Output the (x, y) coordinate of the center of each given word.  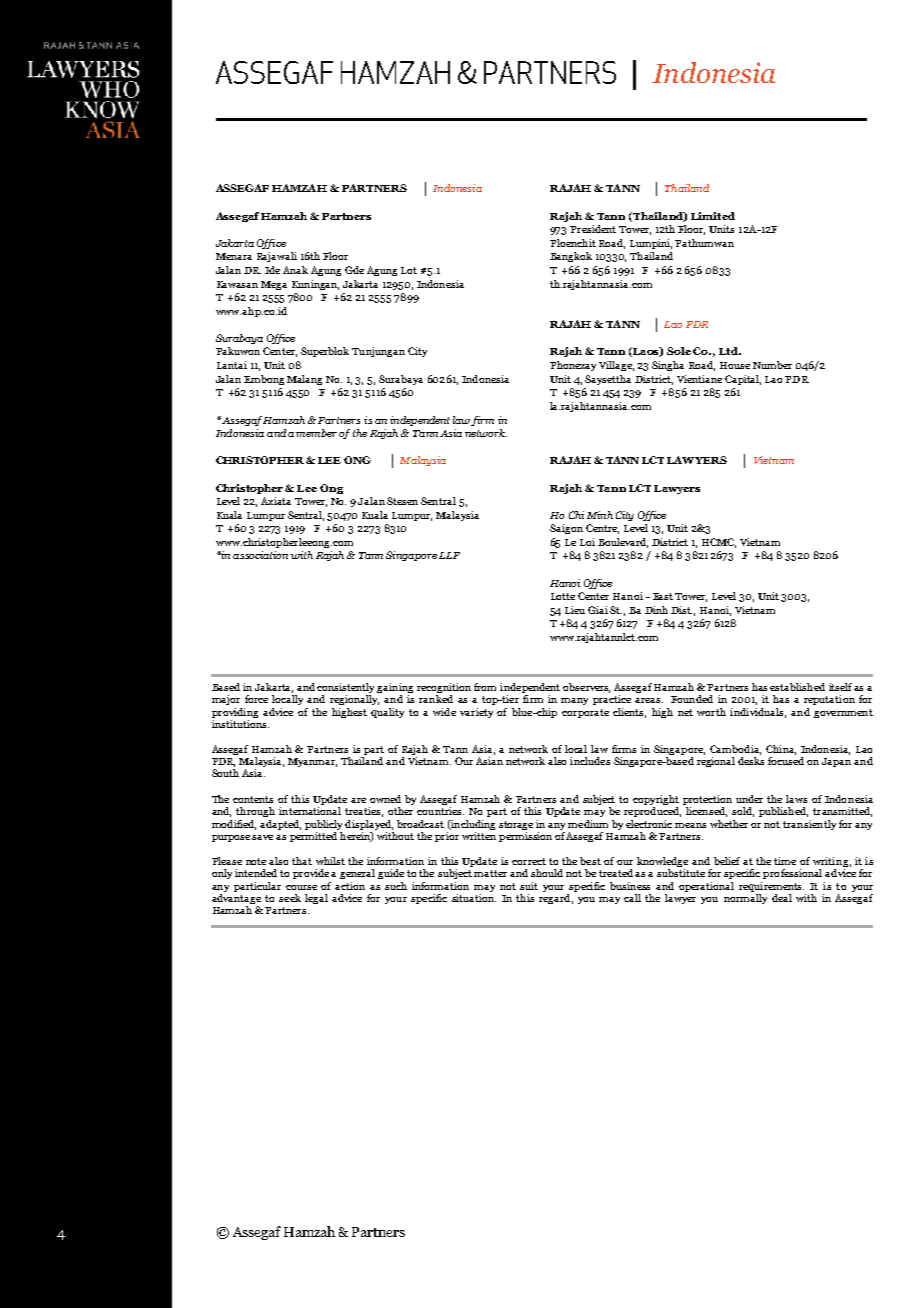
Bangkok (571, 257)
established (797, 687)
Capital (743, 380)
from (485, 687)
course (301, 887)
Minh (600, 515)
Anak (295, 270)
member (318, 433)
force (256, 699)
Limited (713, 216)
